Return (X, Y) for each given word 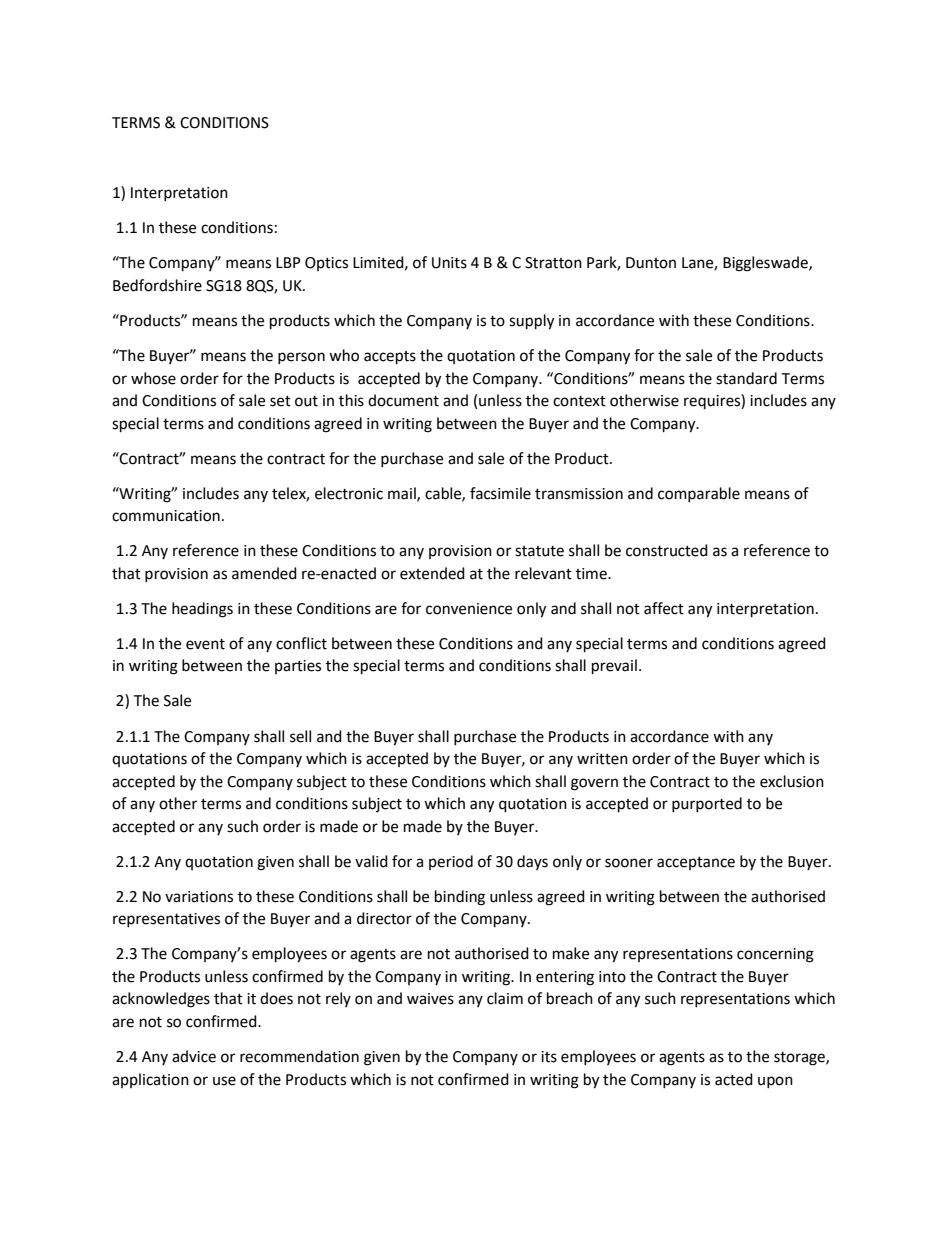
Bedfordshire (157, 285)
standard (746, 378)
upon (775, 1082)
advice (194, 1056)
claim (505, 998)
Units (449, 263)
